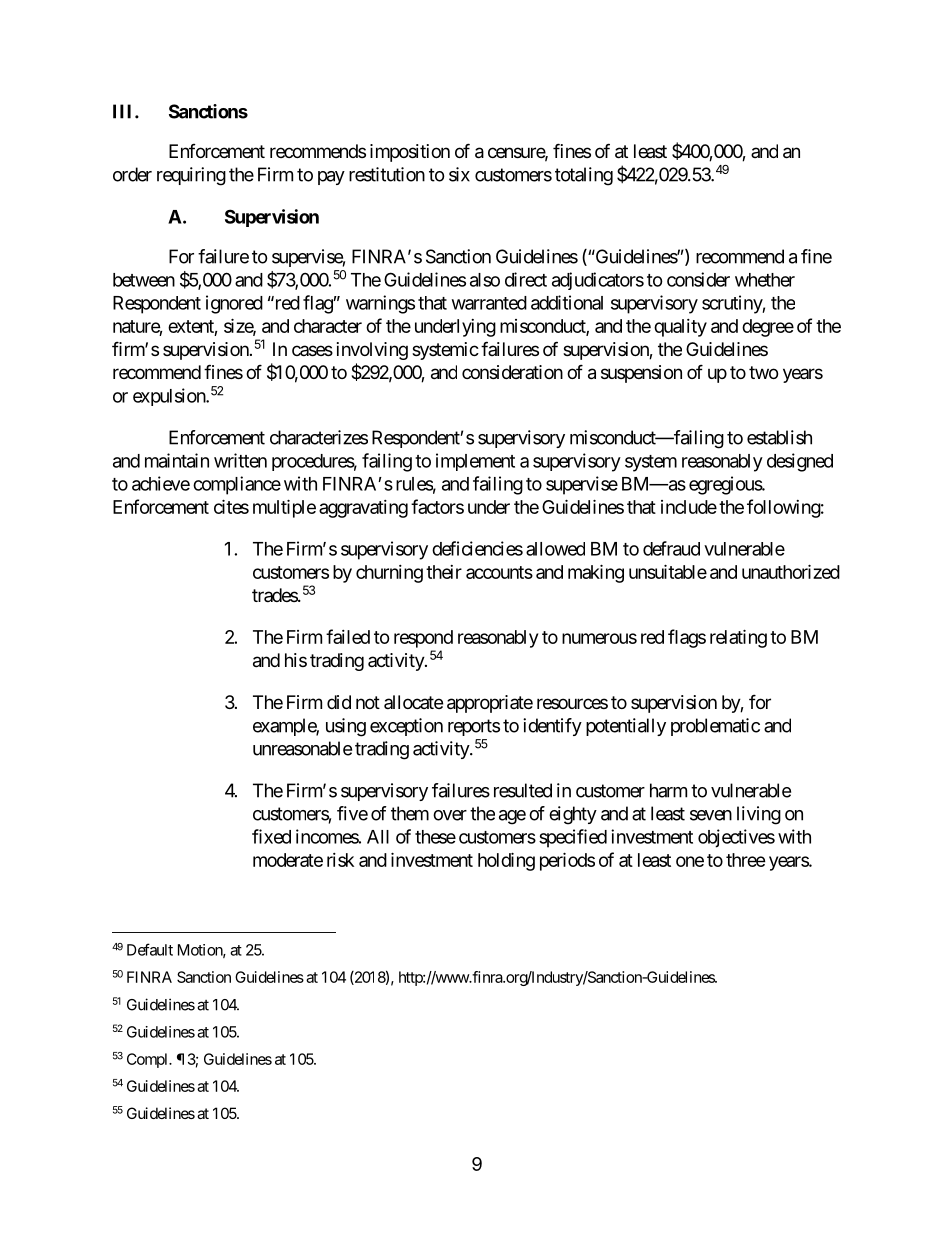  Describe the element at coordinates (150, 949) in the document. I see `Default` at that location.
